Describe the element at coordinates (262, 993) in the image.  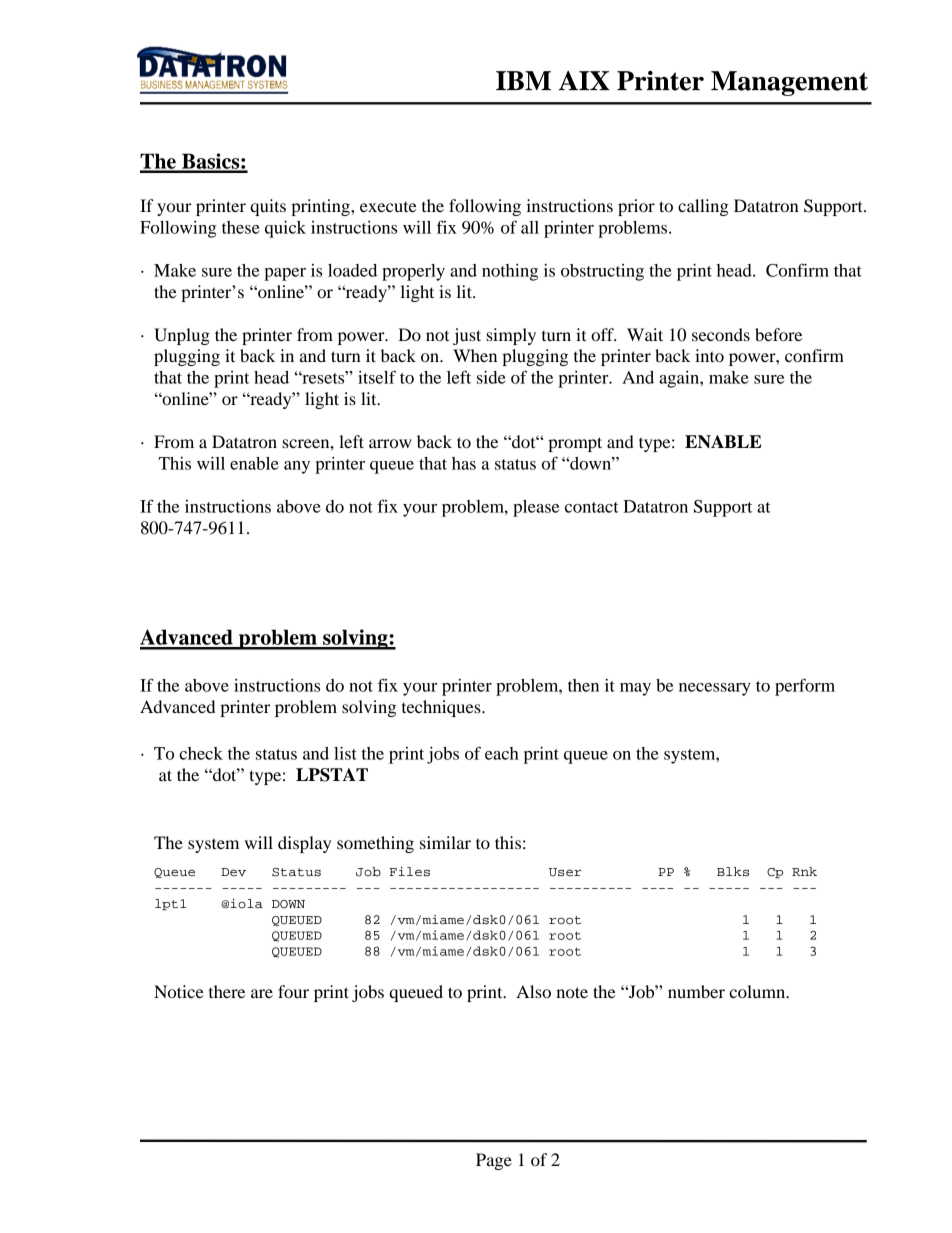
I see `are` at that location.
